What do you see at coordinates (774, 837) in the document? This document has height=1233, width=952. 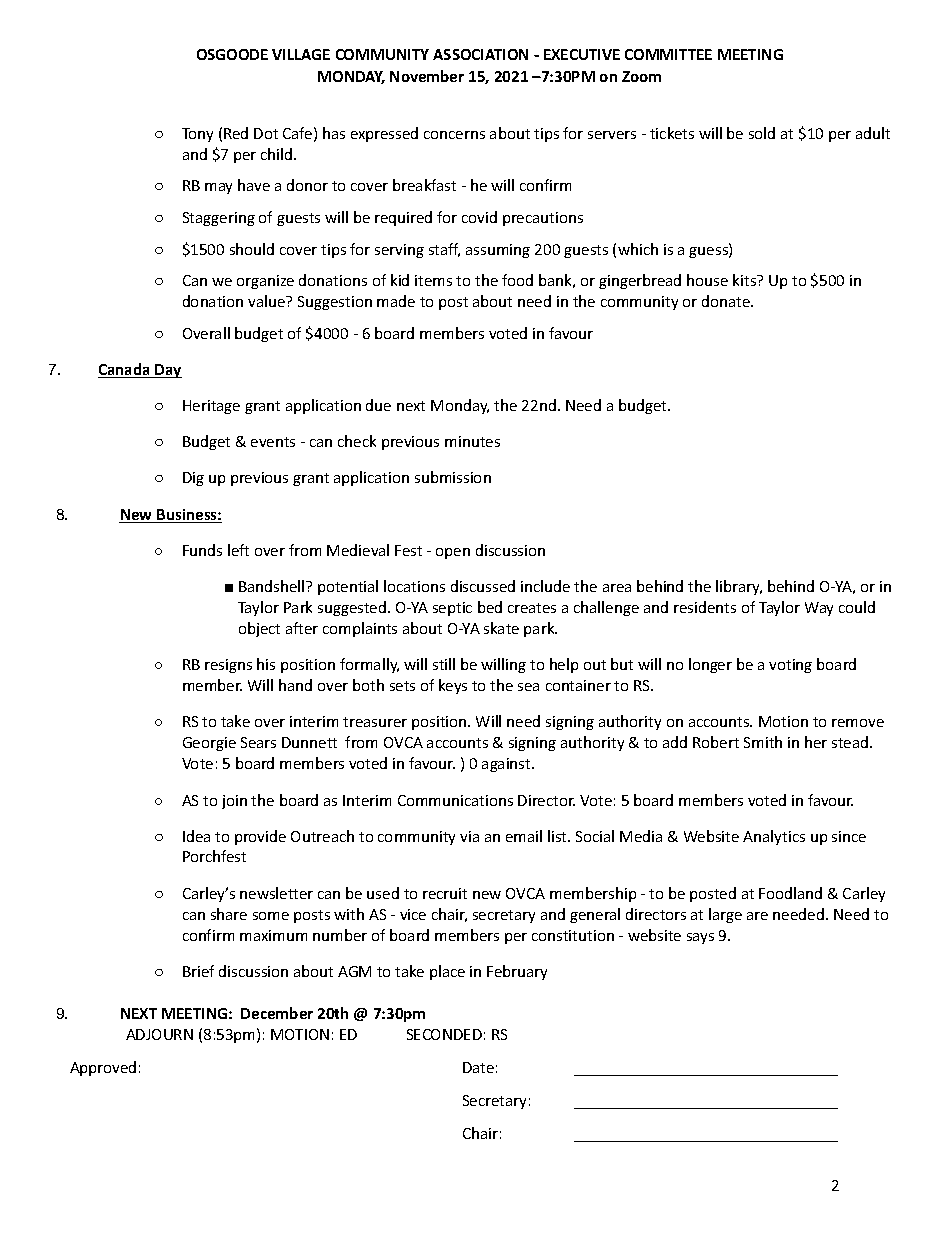 I see `Analytics` at bounding box center [774, 837].
